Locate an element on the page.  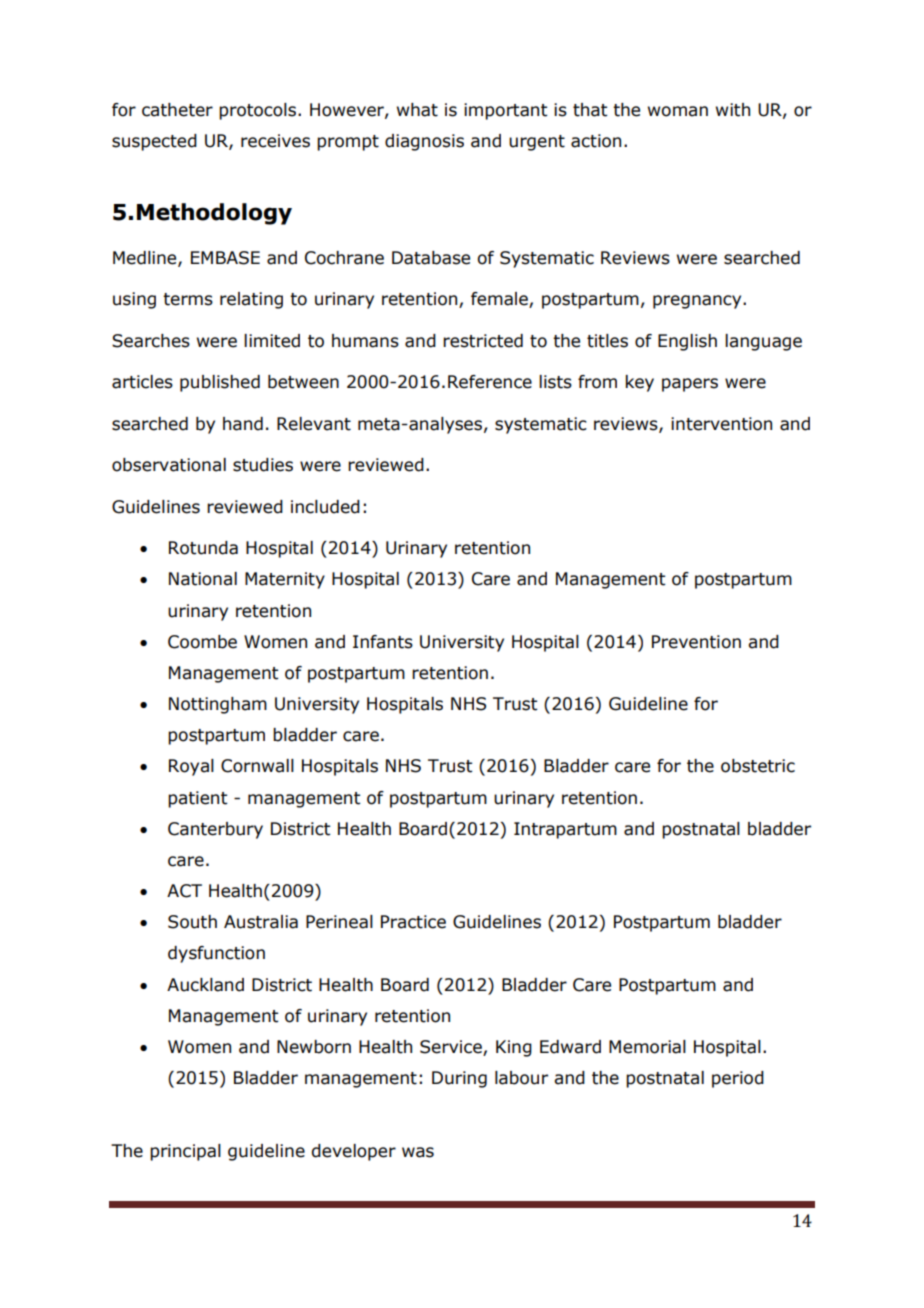
Canterbury is located at coordinates (215, 830).
